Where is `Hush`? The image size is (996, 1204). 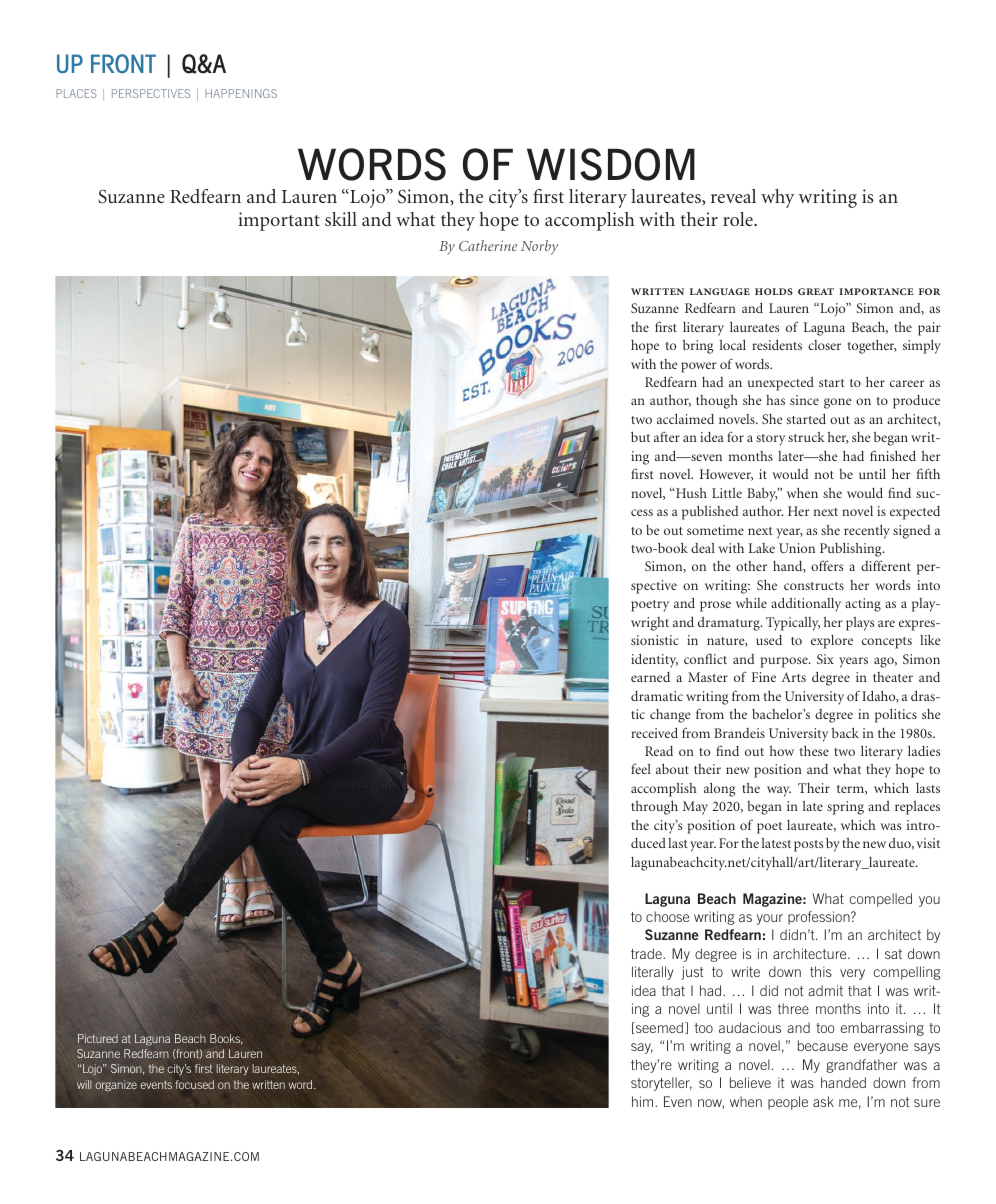 Hush is located at coordinates (690, 493).
